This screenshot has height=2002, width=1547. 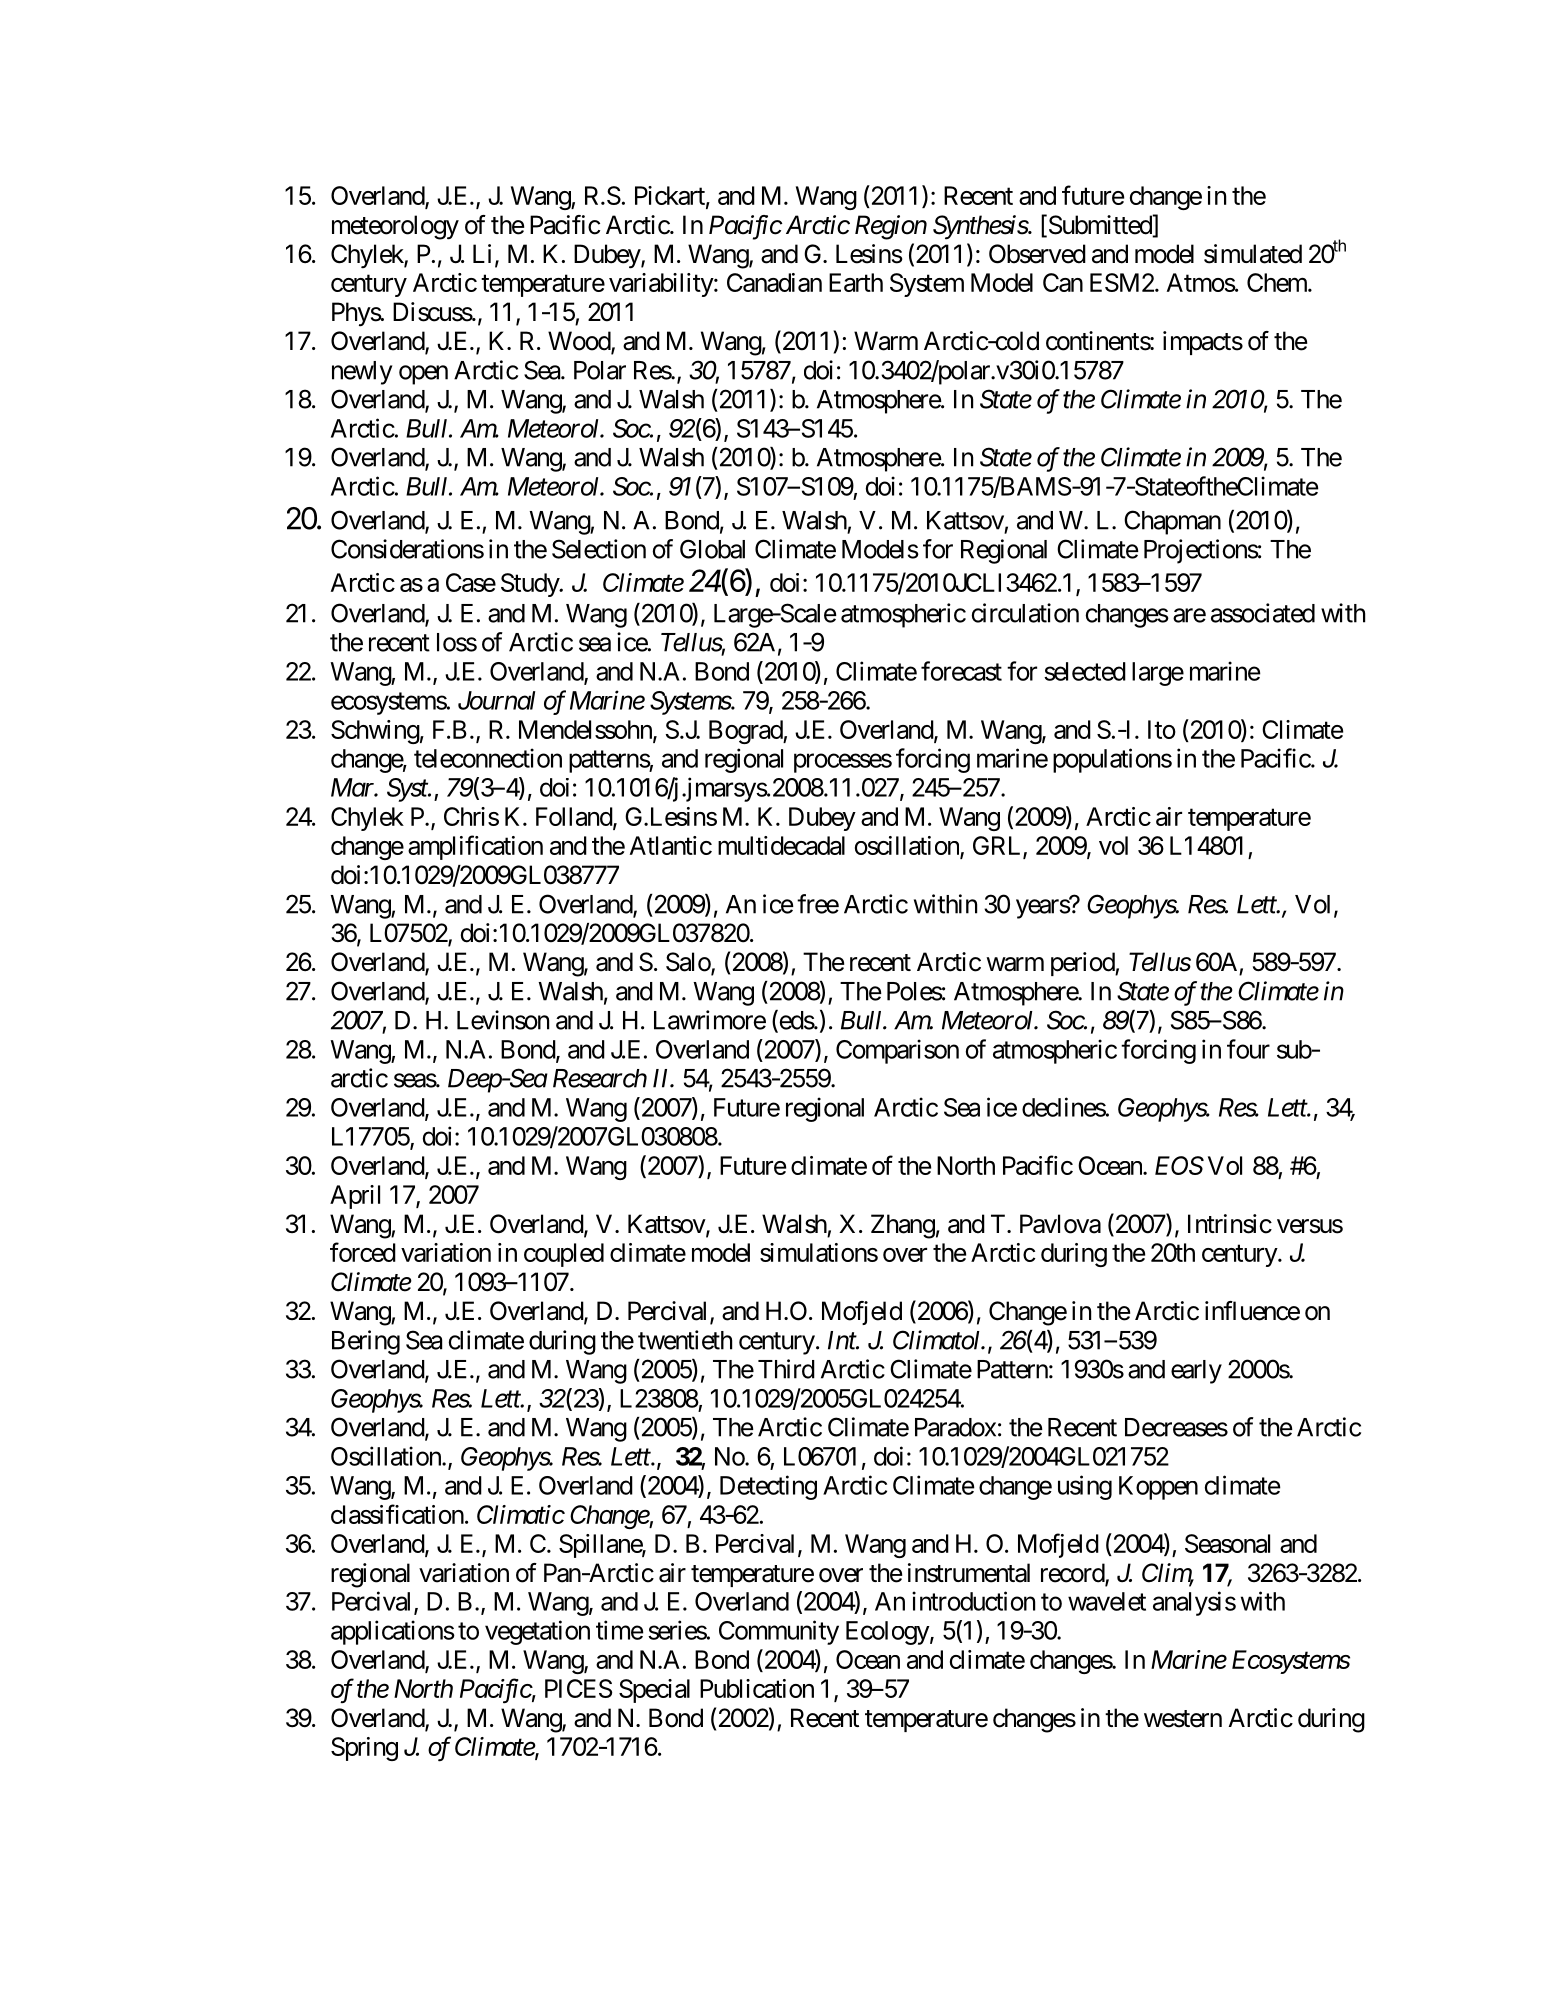 What do you see at coordinates (564, 1255) in the screenshot?
I see `coupled` at bounding box center [564, 1255].
